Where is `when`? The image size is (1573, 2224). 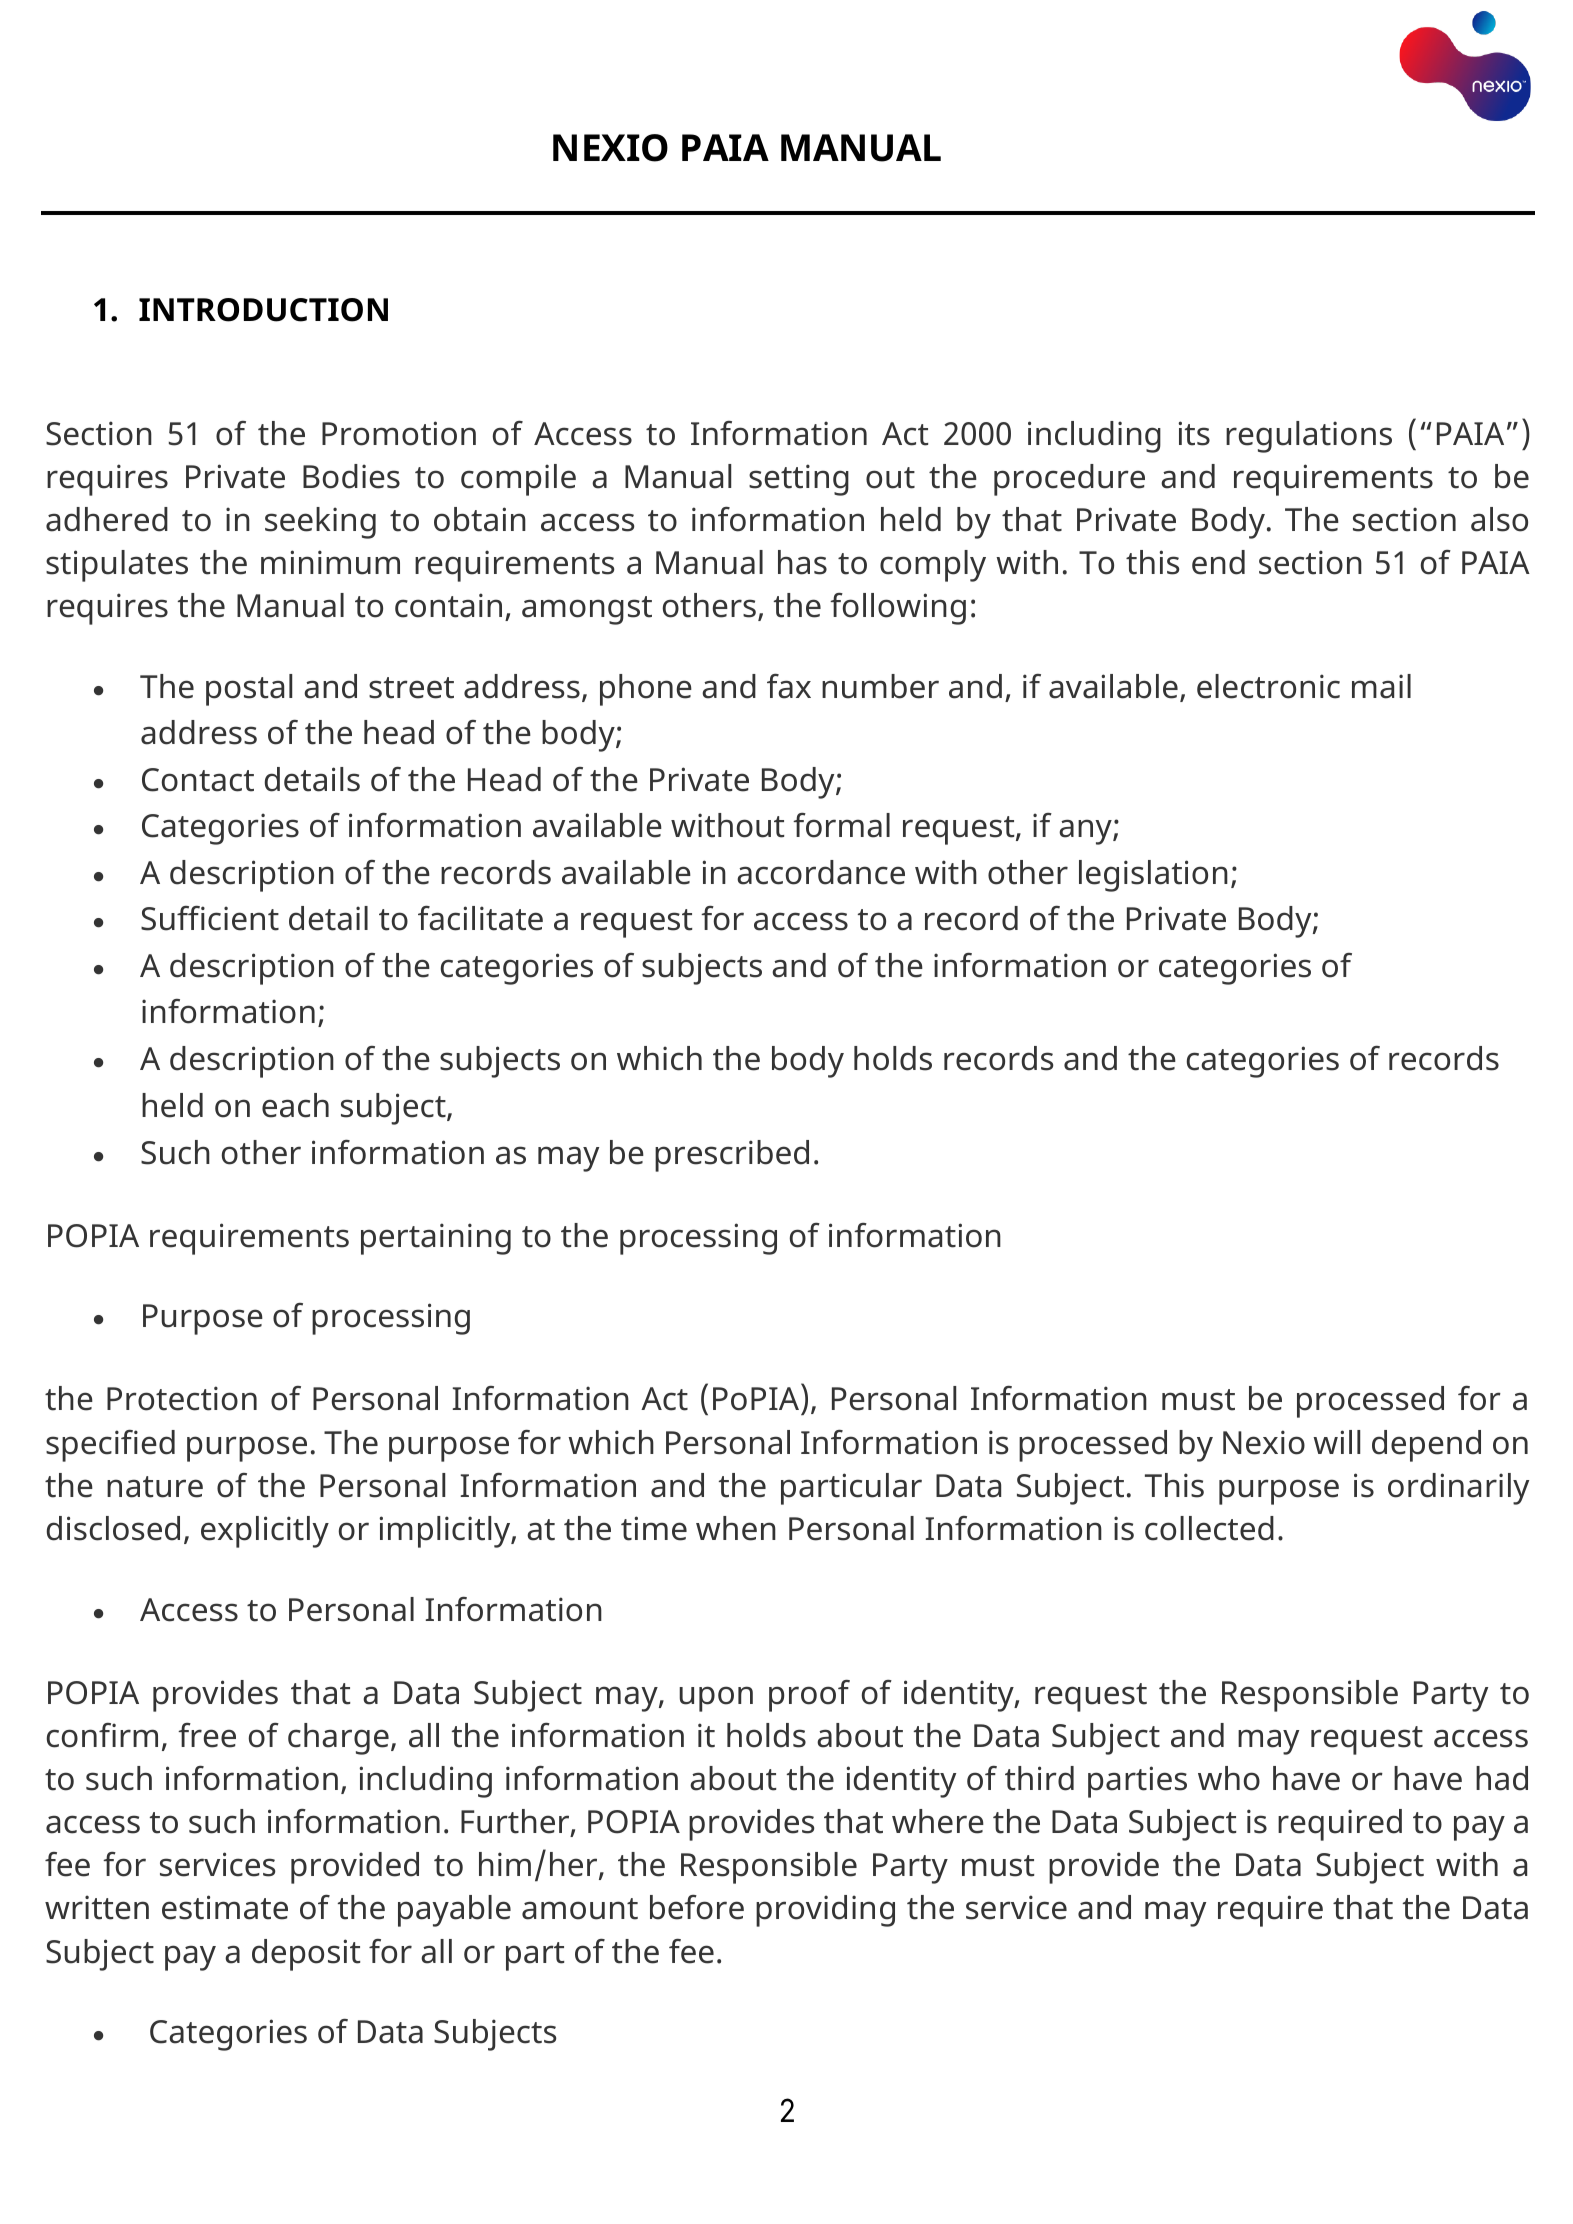 when is located at coordinates (736, 1528).
